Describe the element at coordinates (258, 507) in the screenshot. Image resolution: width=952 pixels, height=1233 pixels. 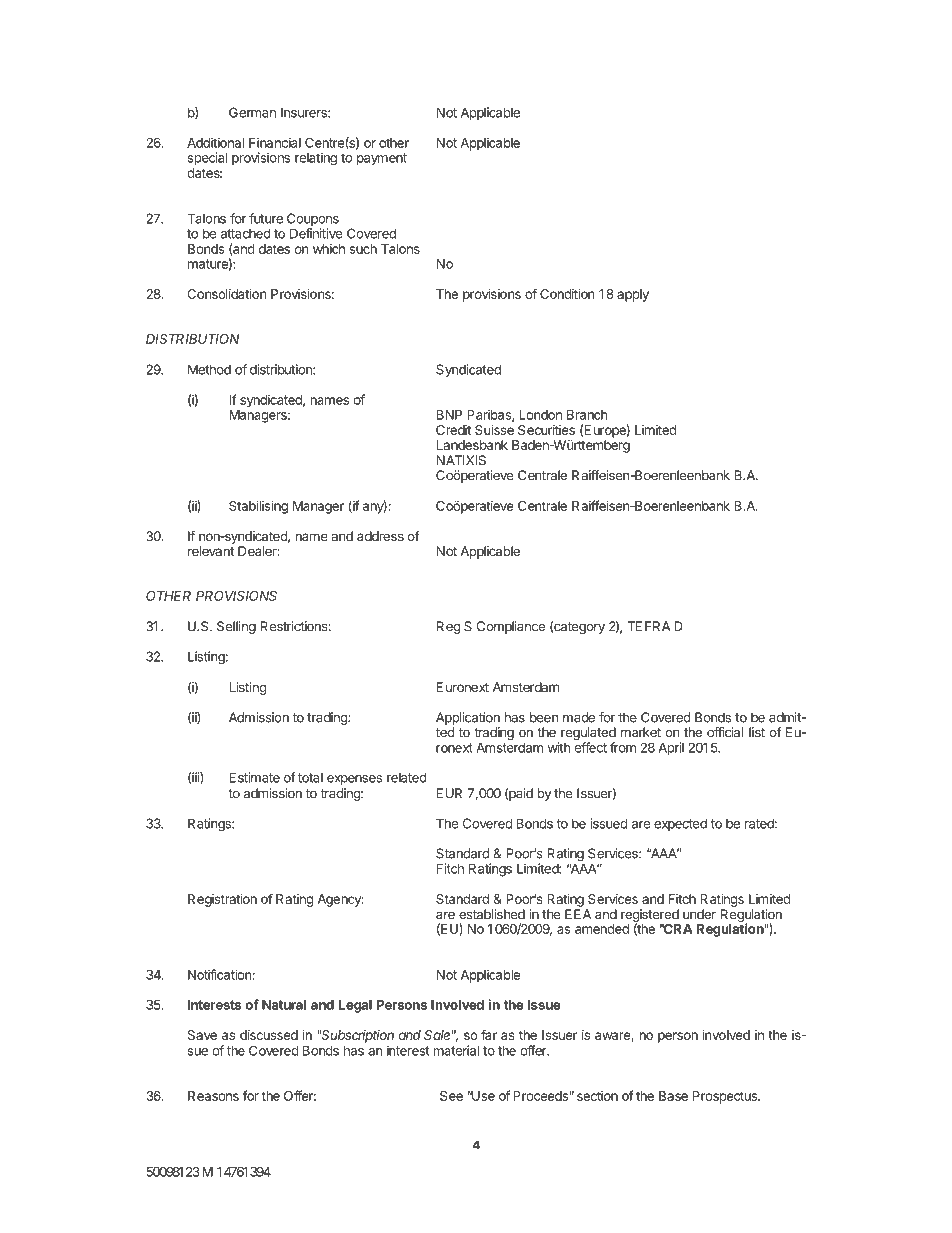
I see `Stabilising` at that location.
